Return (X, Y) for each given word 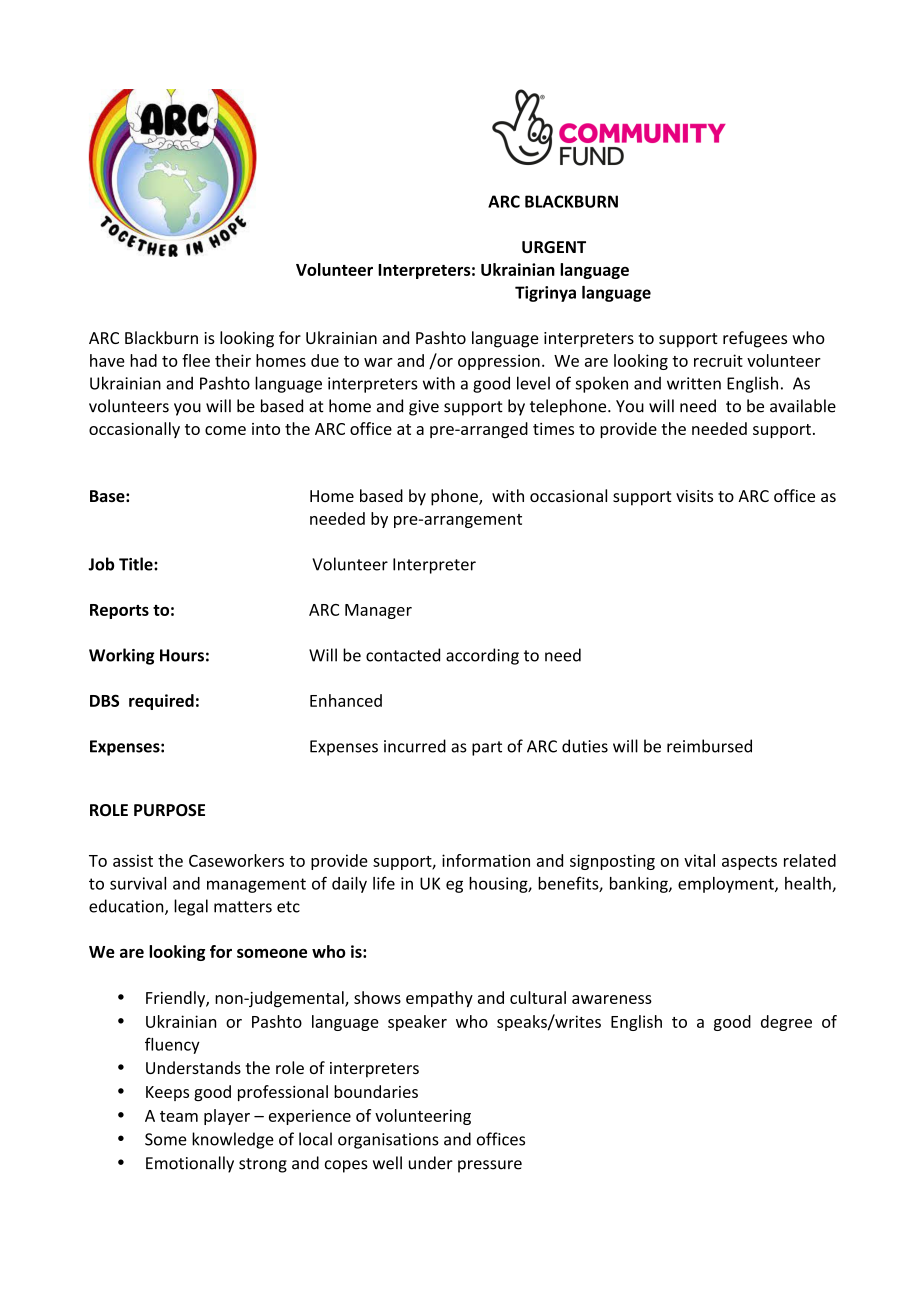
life (384, 883)
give (424, 408)
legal (191, 907)
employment (727, 885)
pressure (490, 1166)
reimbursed (709, 746)
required (161, 702)
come (225, 430)
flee (196, 360)
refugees (755, 339)
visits (694, 496)
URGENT (554, 247)
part (487, 748)
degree (786, 1023)
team (179, 1116)
